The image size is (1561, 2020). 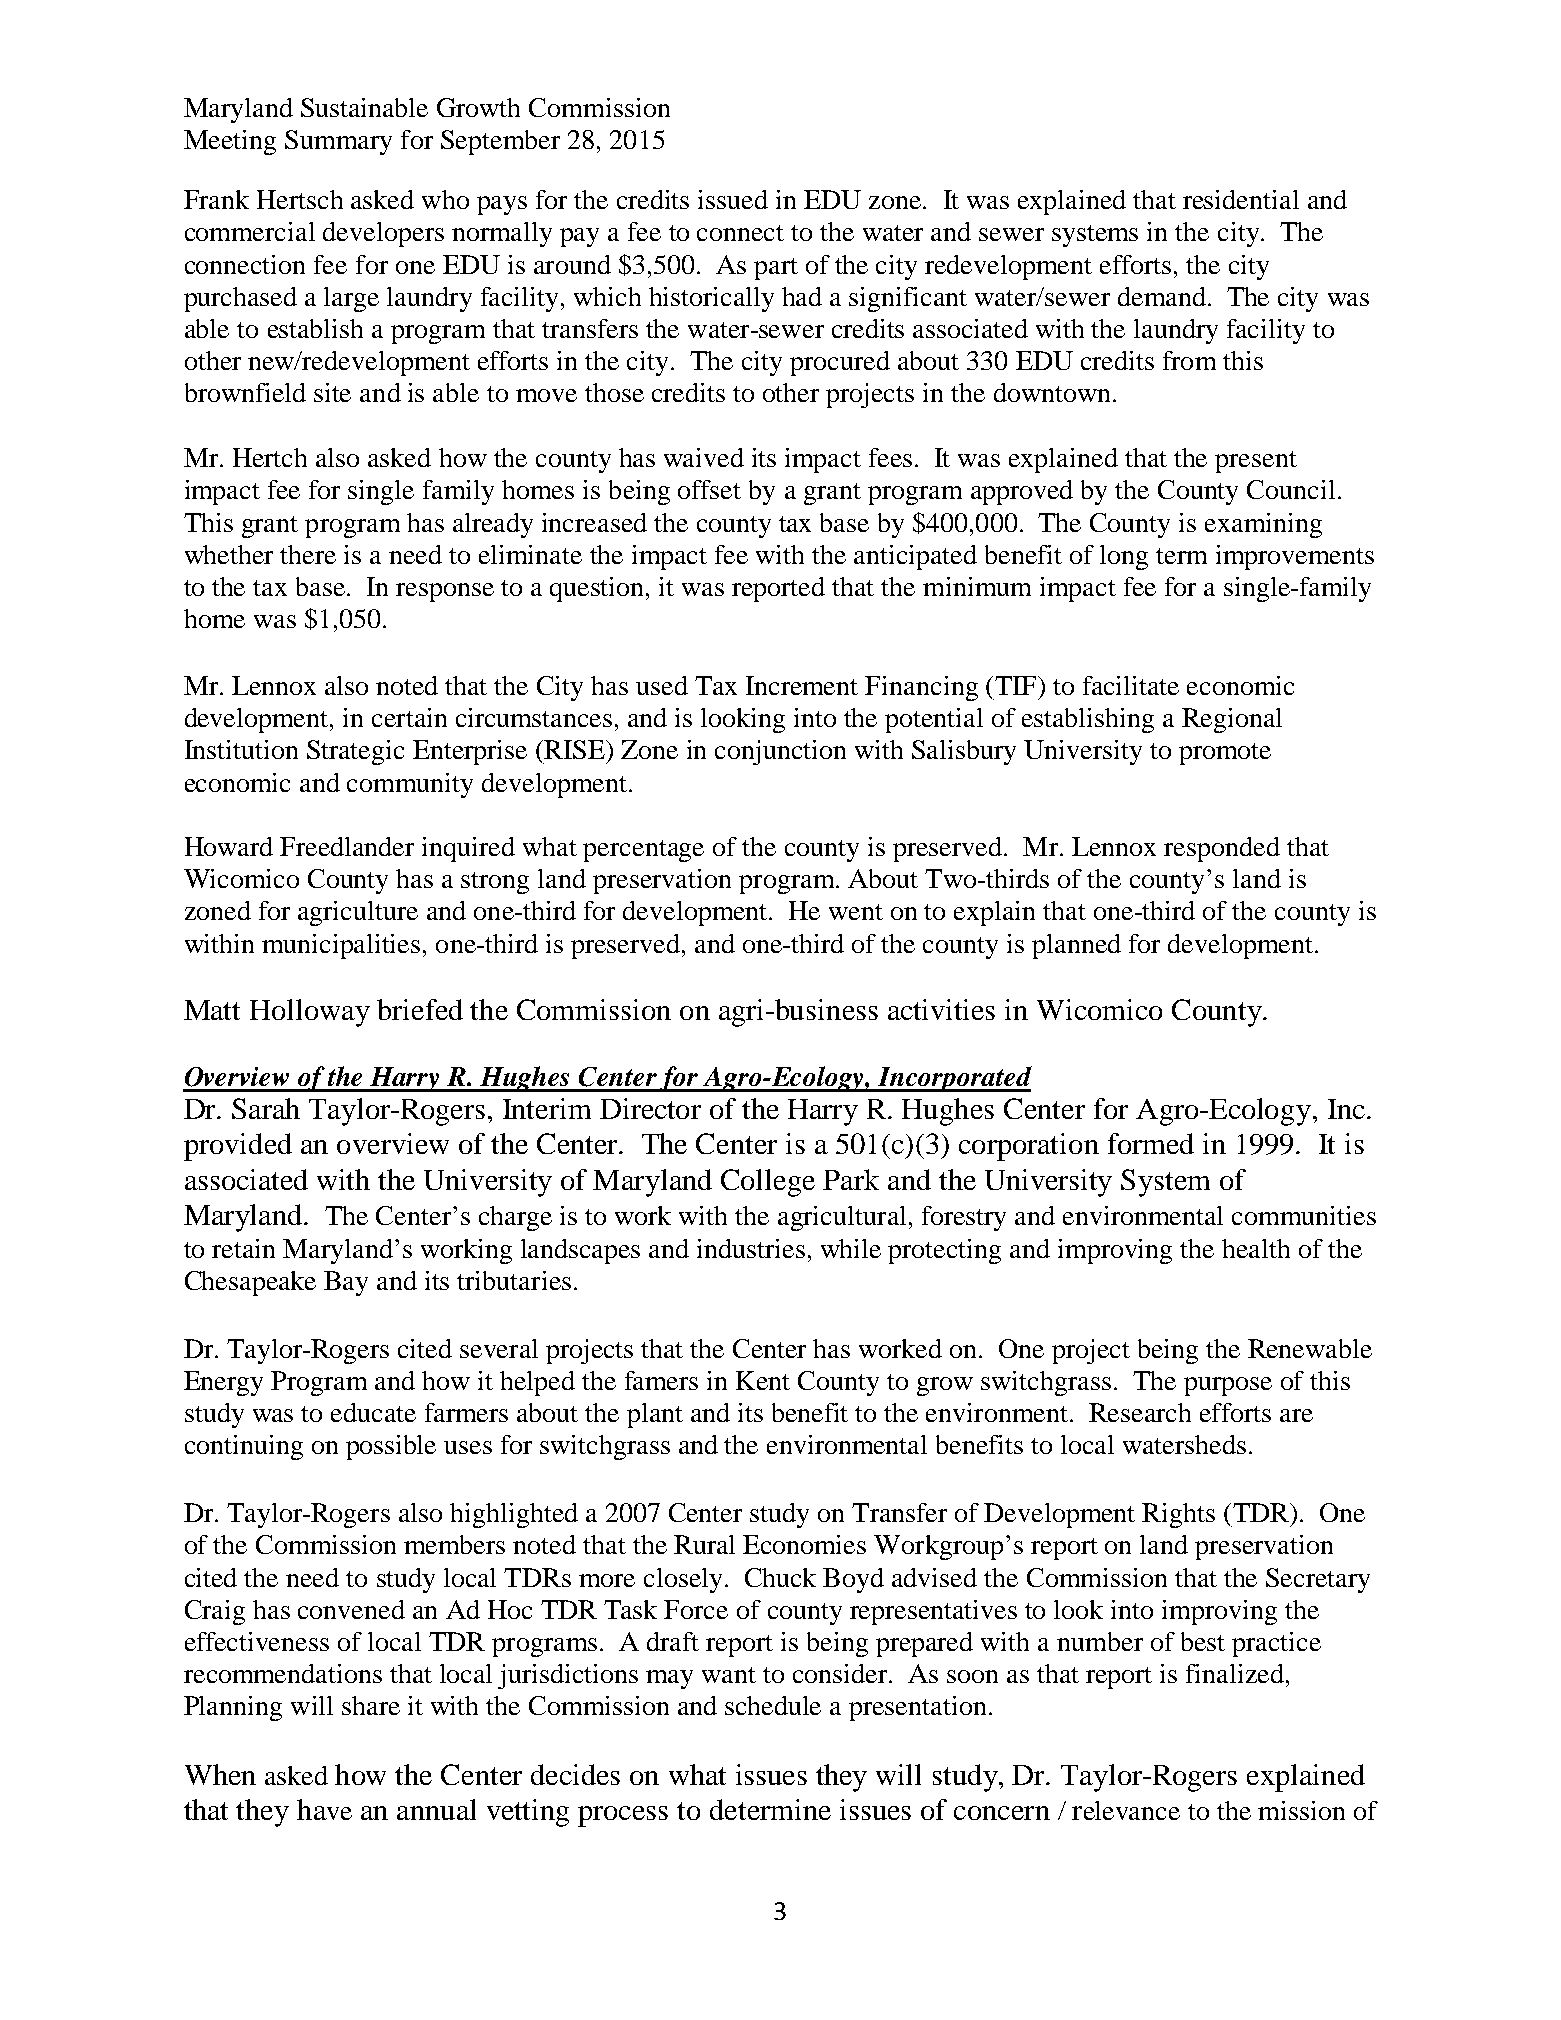 What do you see at coordinates (1124, 557) in the screenshot?
I see `long` at bounding box center [1124, 557].
